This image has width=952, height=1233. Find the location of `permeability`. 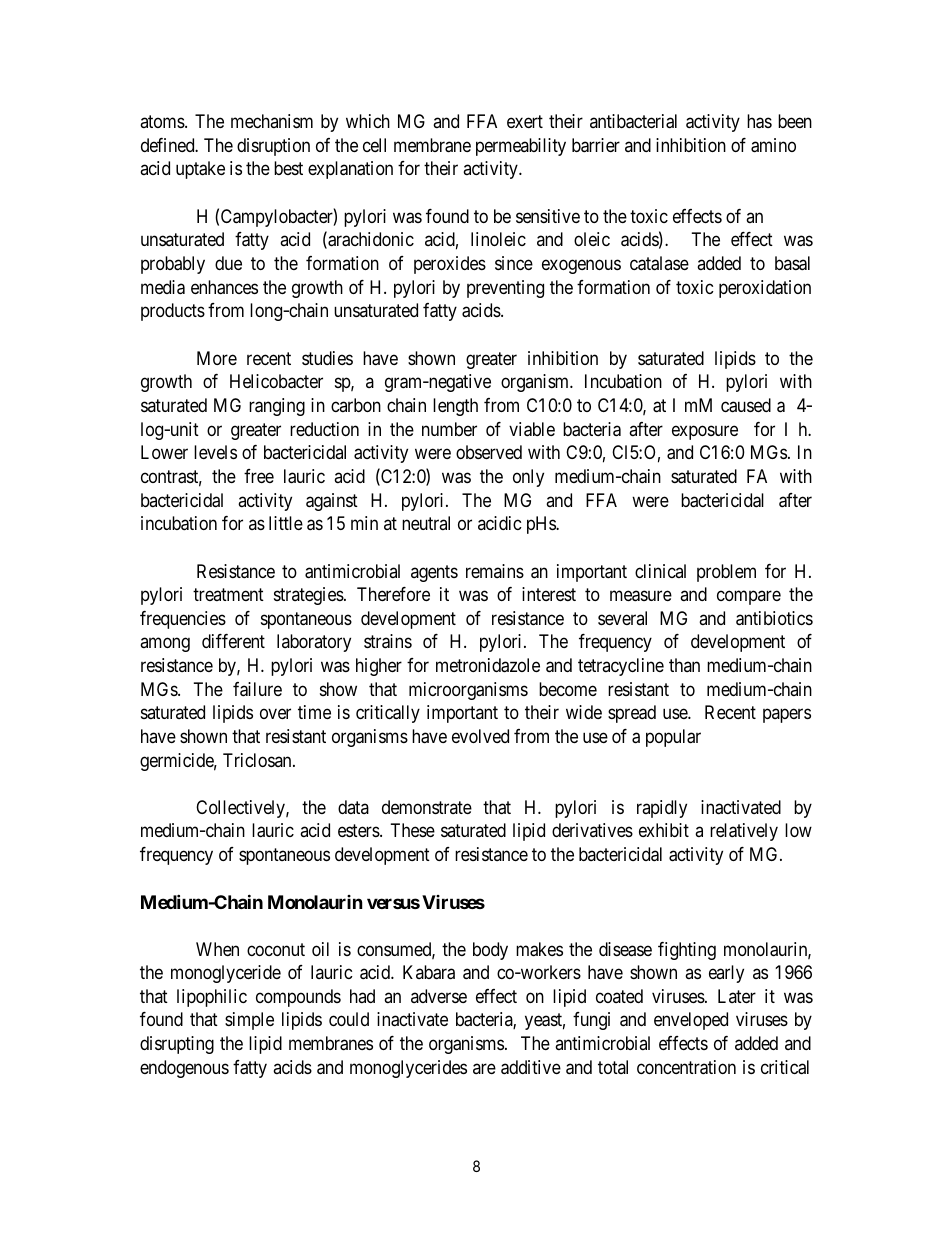

permeability is located at coordinates (521, 147).
